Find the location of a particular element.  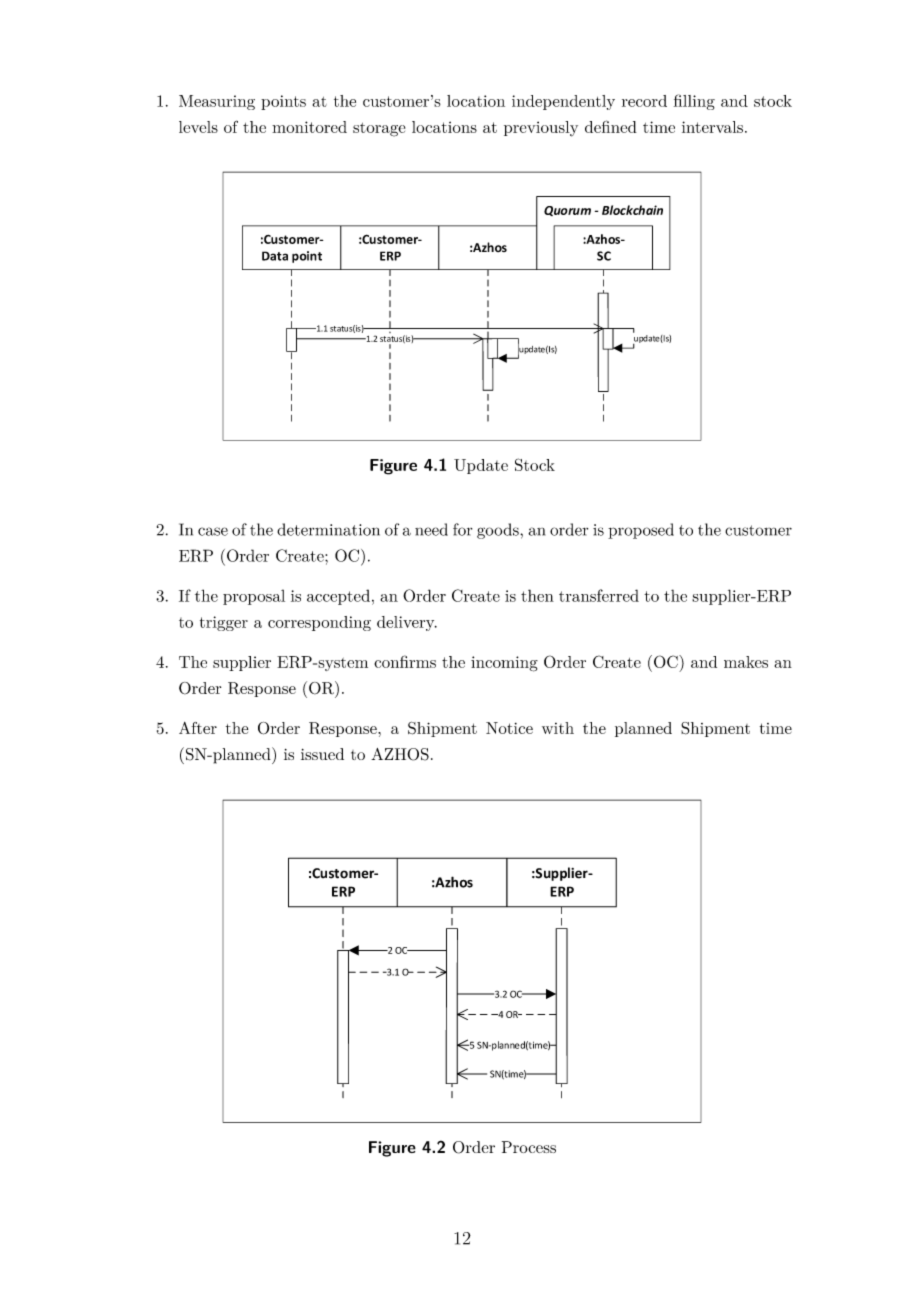

case is located at coordinates (213, 531).
